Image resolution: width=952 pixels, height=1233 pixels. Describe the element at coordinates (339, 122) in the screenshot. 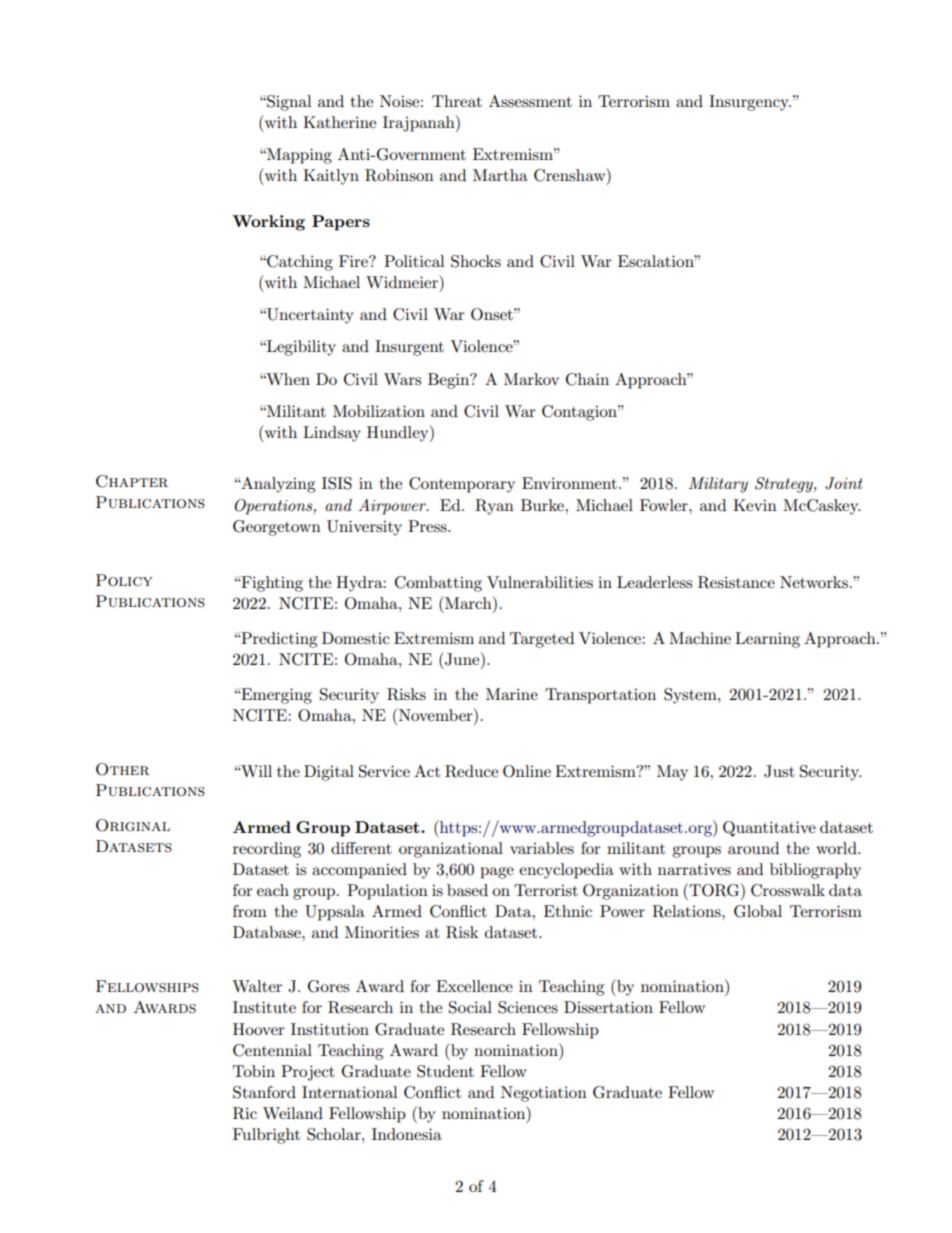

I see `Katherine` at that location.
